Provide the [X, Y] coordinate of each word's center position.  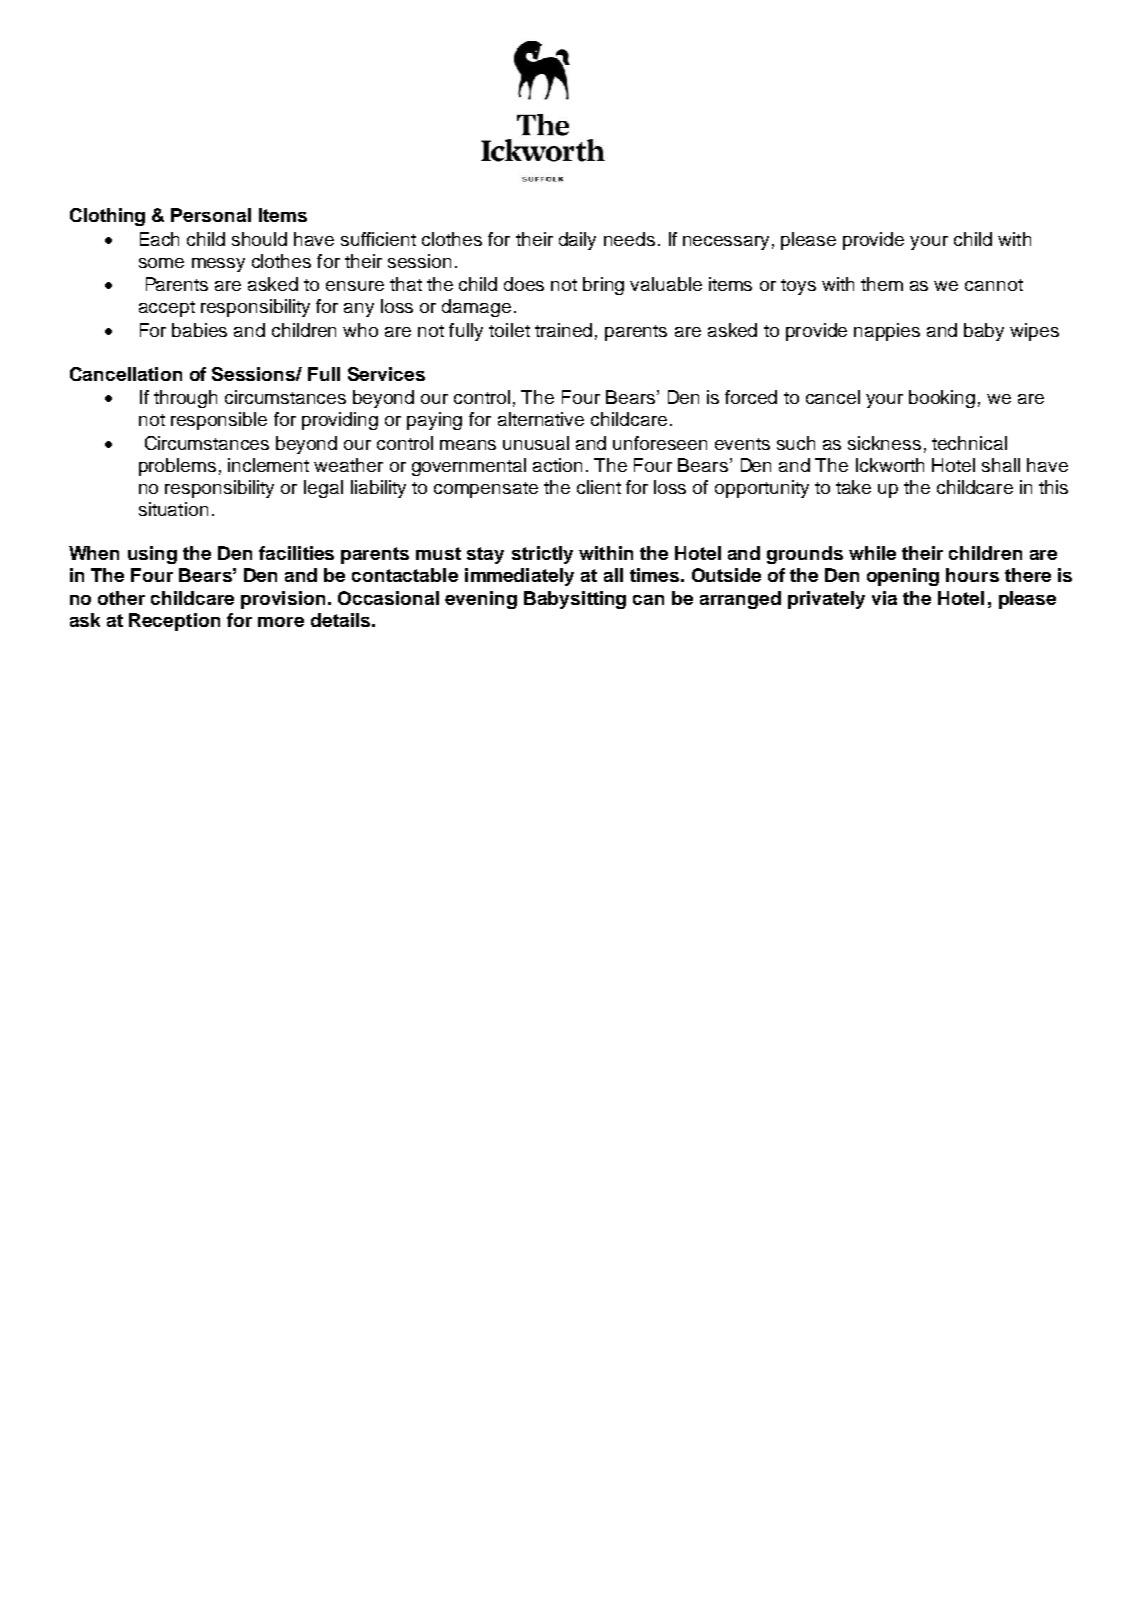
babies [199, 330]
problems [177, 467]
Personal [211, 215]
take [853, 487]
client [599, 487]
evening [481, 600]
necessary [726, 243]
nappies [887, 332]
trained [563, 330]
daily [577, 241]
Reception [174, 622]
